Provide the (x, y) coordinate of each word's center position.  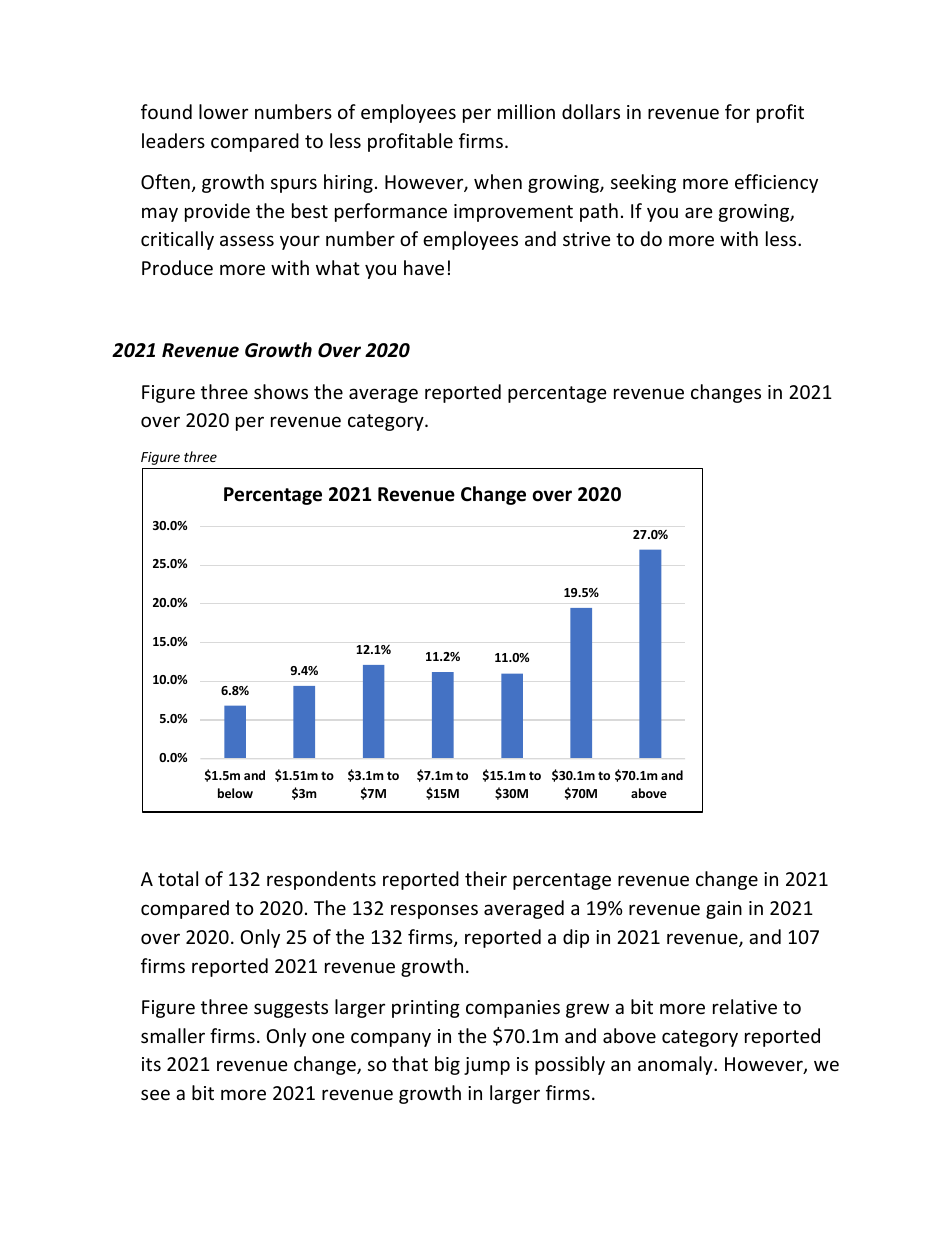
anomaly (676, 1065)
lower (223, 111)
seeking (643, 183)
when (498, 181)
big (447, 1065)
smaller (173, 1035)
